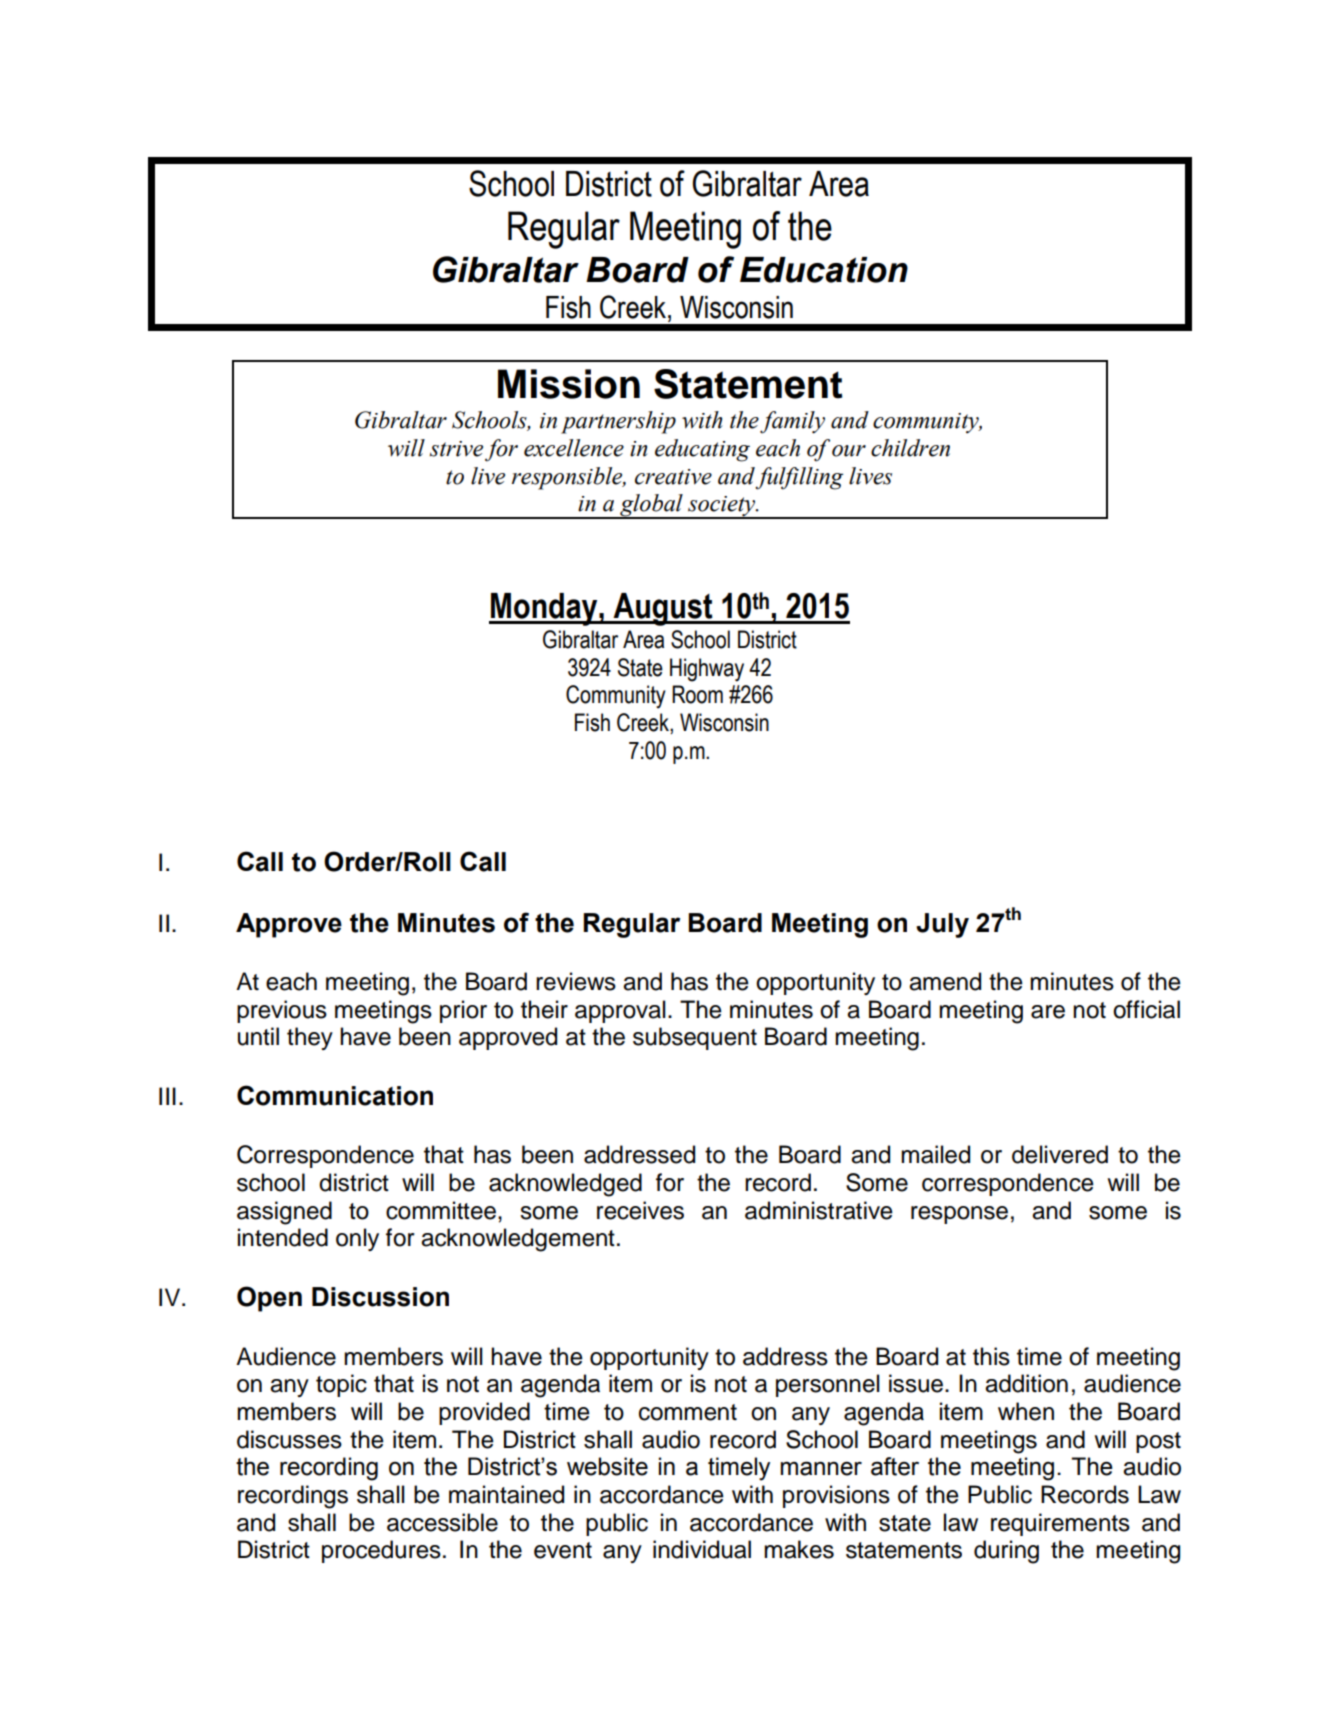 The width and height of the screenshot is (1339, 1732). Describe the element at coordinates (824, 270) in the screenshot. I see `Education` at that location.
